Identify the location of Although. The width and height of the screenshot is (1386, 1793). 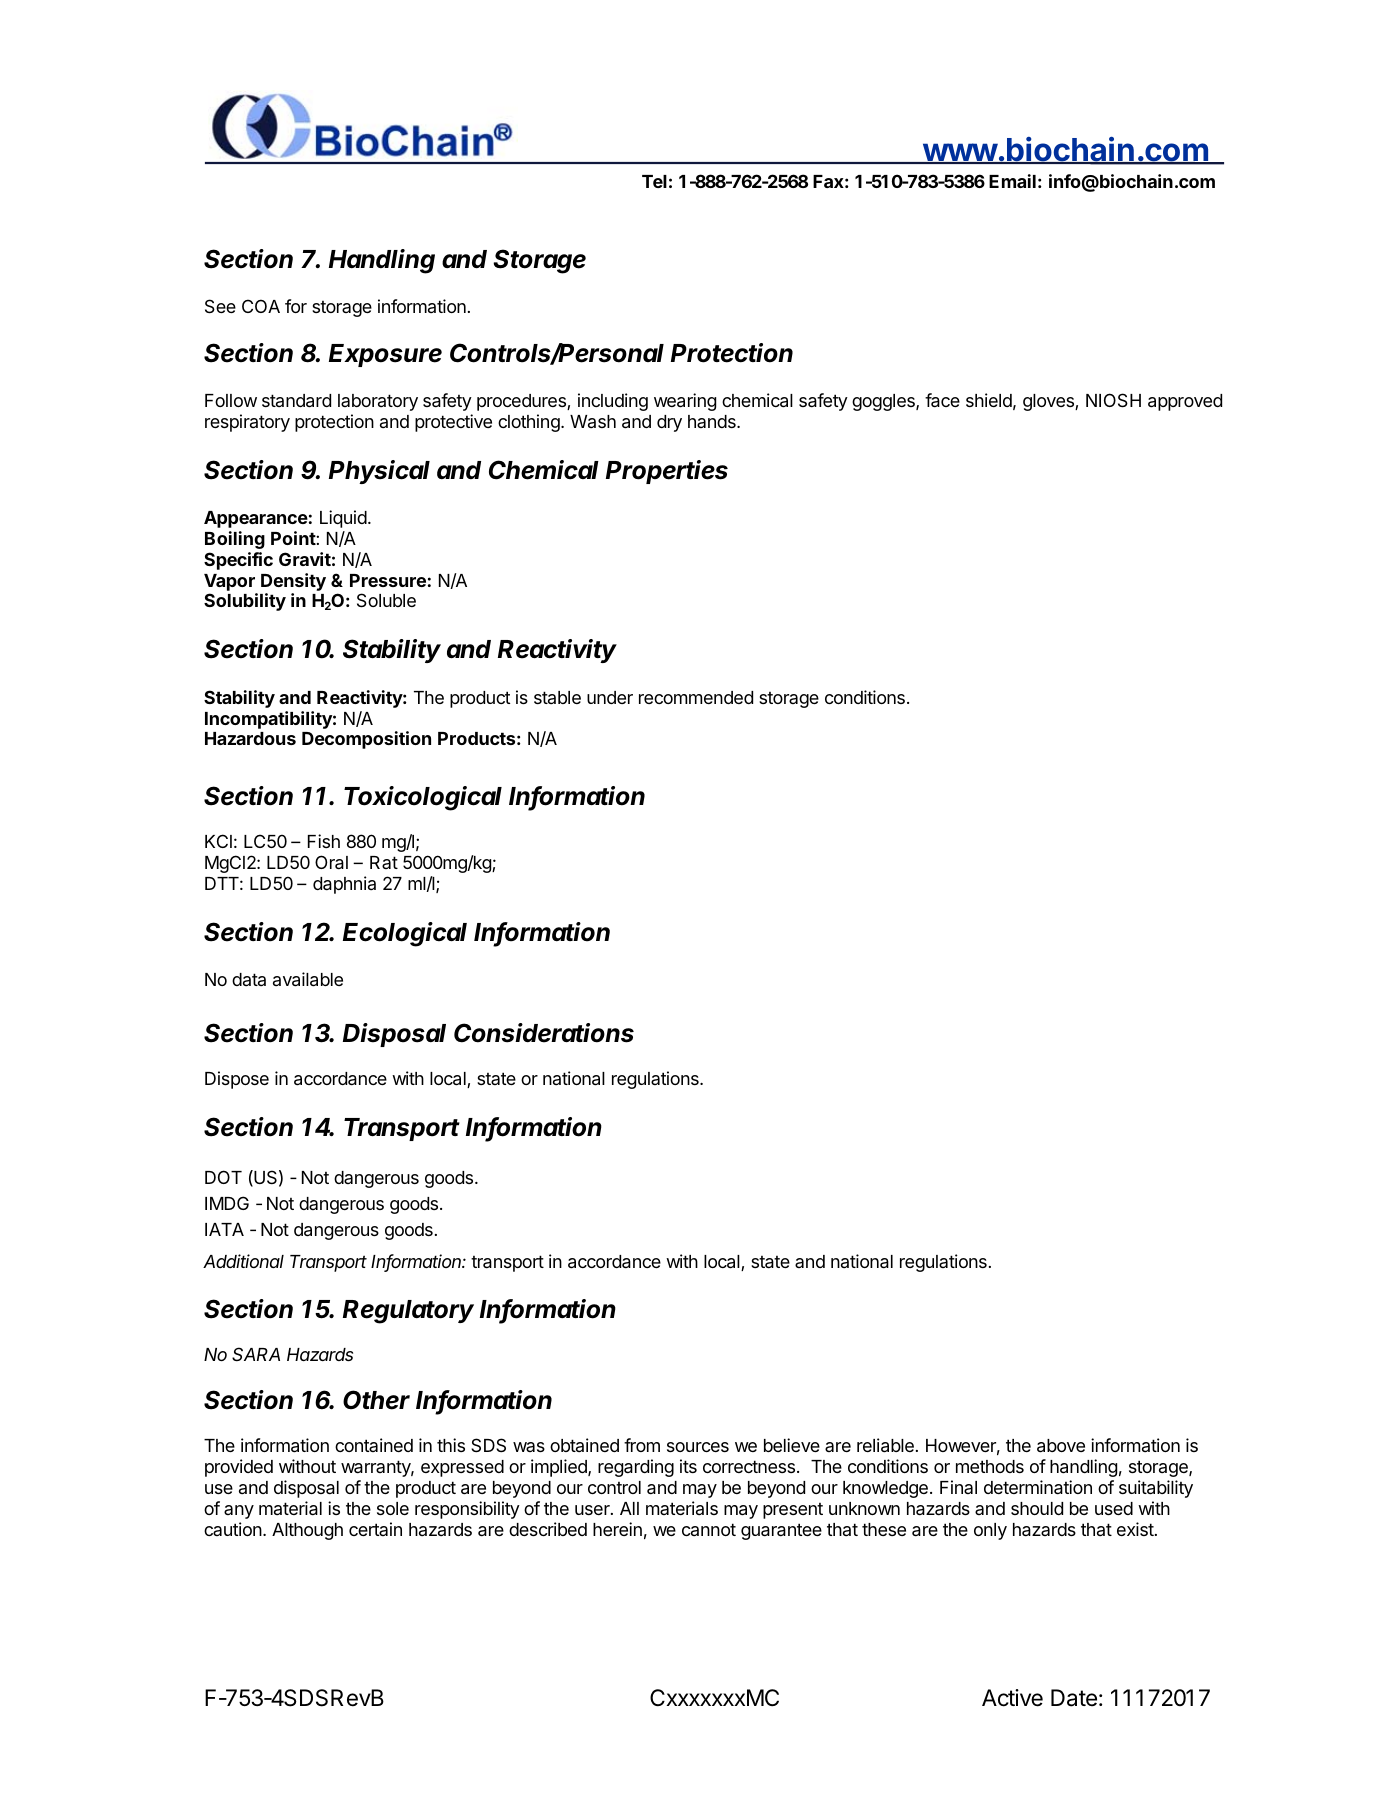
(307, 1531).
